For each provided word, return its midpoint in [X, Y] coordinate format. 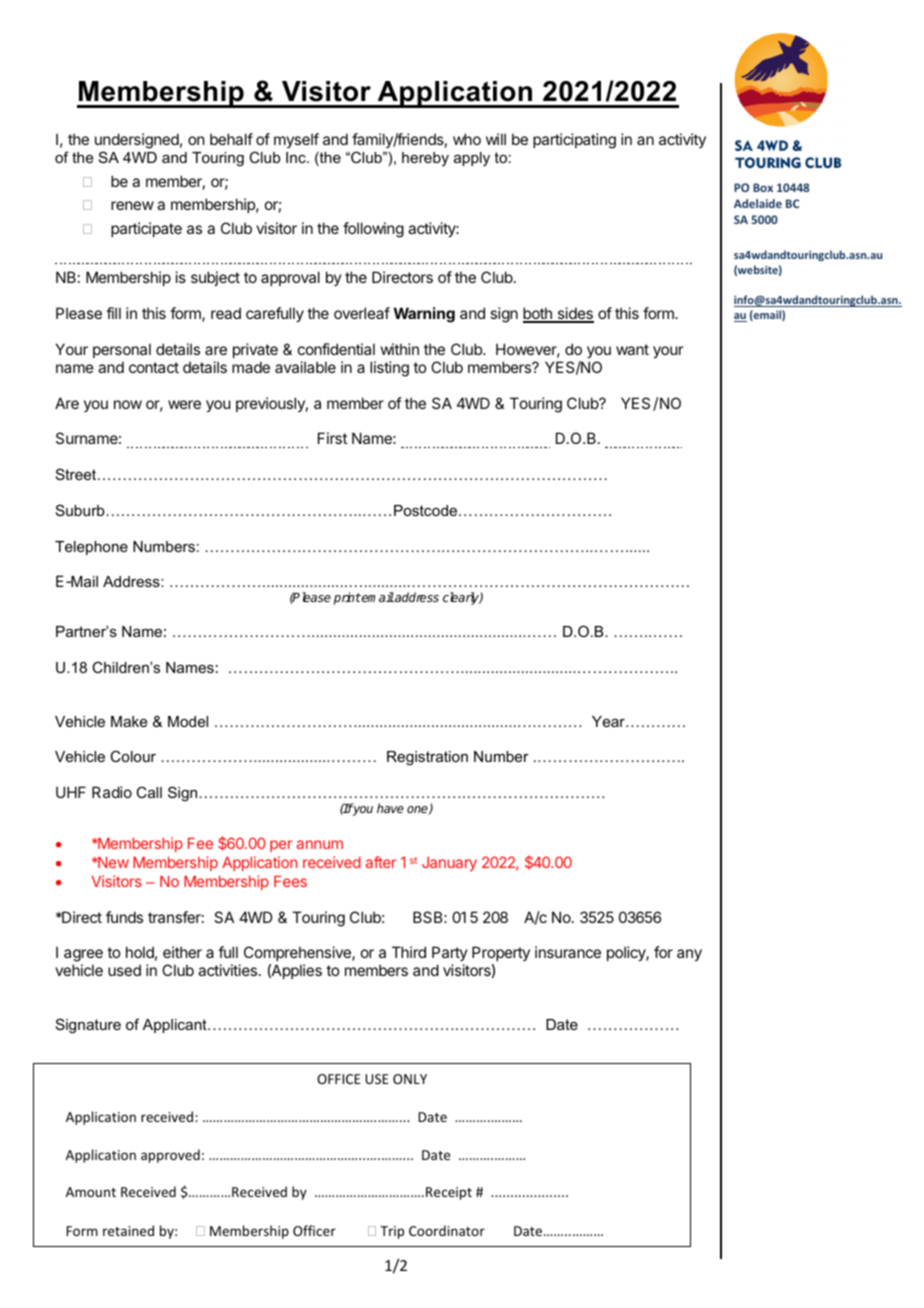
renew [132, 205]
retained [128, 1230]
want [632, 349]
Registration [427, 758]
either [182, 952]
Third [409, 952]
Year [609, 721]
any [689, 955]
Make [129, 721]
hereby [425, 159]
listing [389, 369]
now [128, 404]
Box [763, 187]
